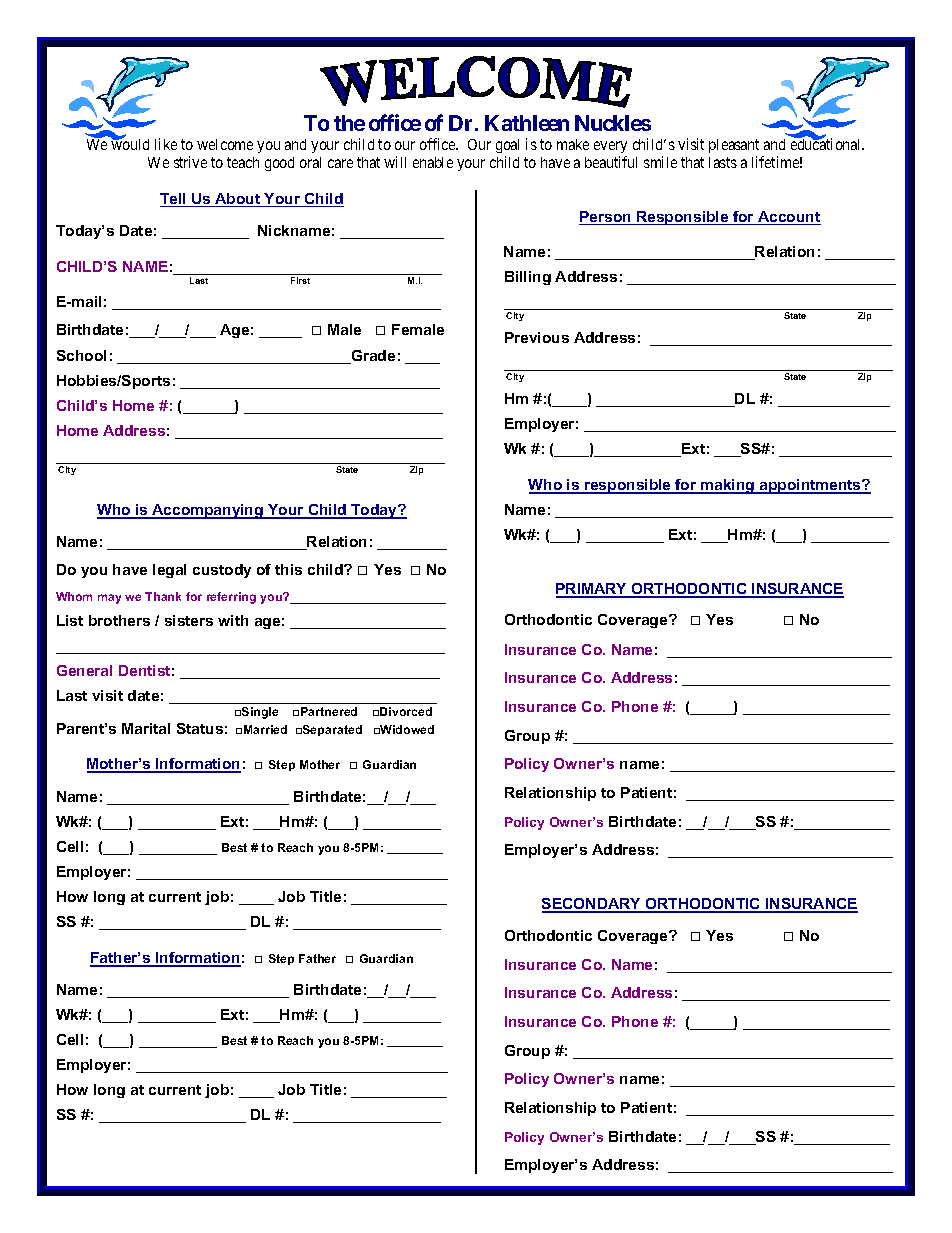 The width and height of the document is (952, 1233). What do you see at coordinates (734, 146) in the document?
I see `pleasant` at bounding box center [734, 146].
